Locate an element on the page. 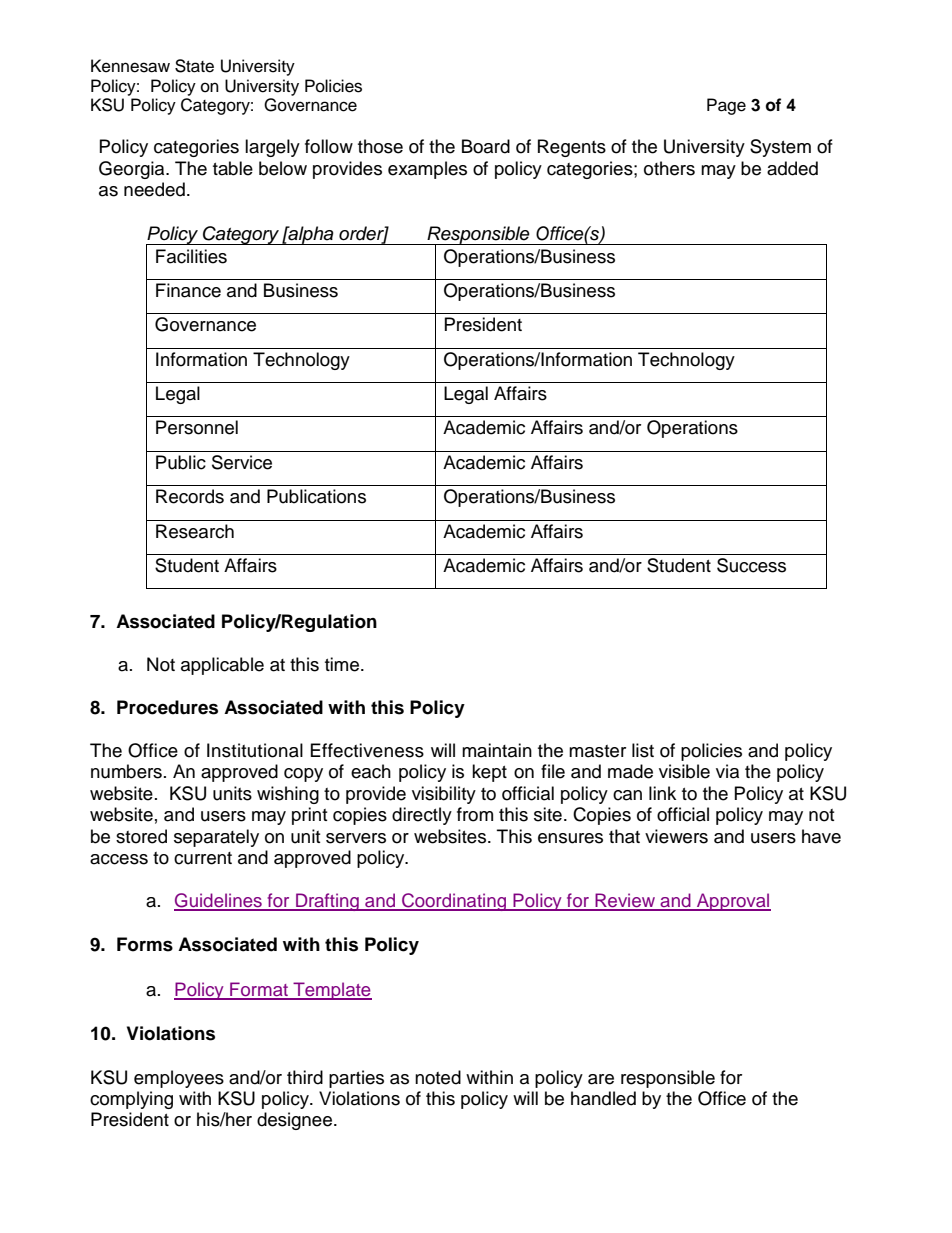 This image has width=952, height=1233. Page is located at coordinates (726, 106).
